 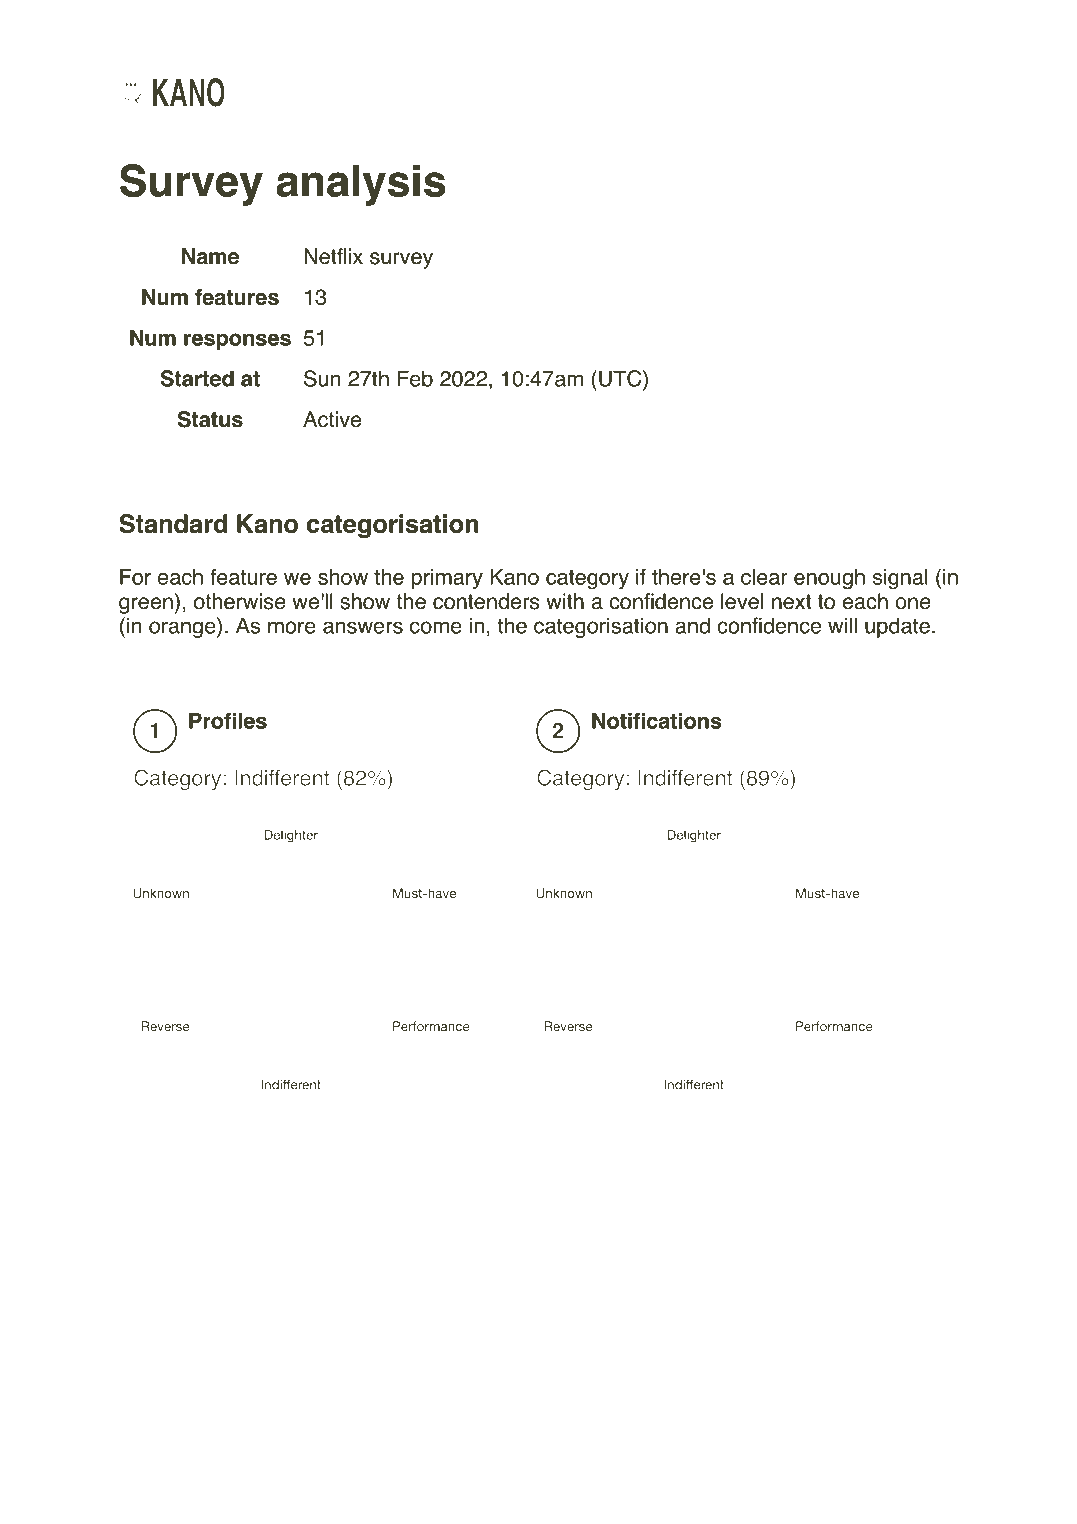 I want to click on responses, so click(x=237, y=341).
